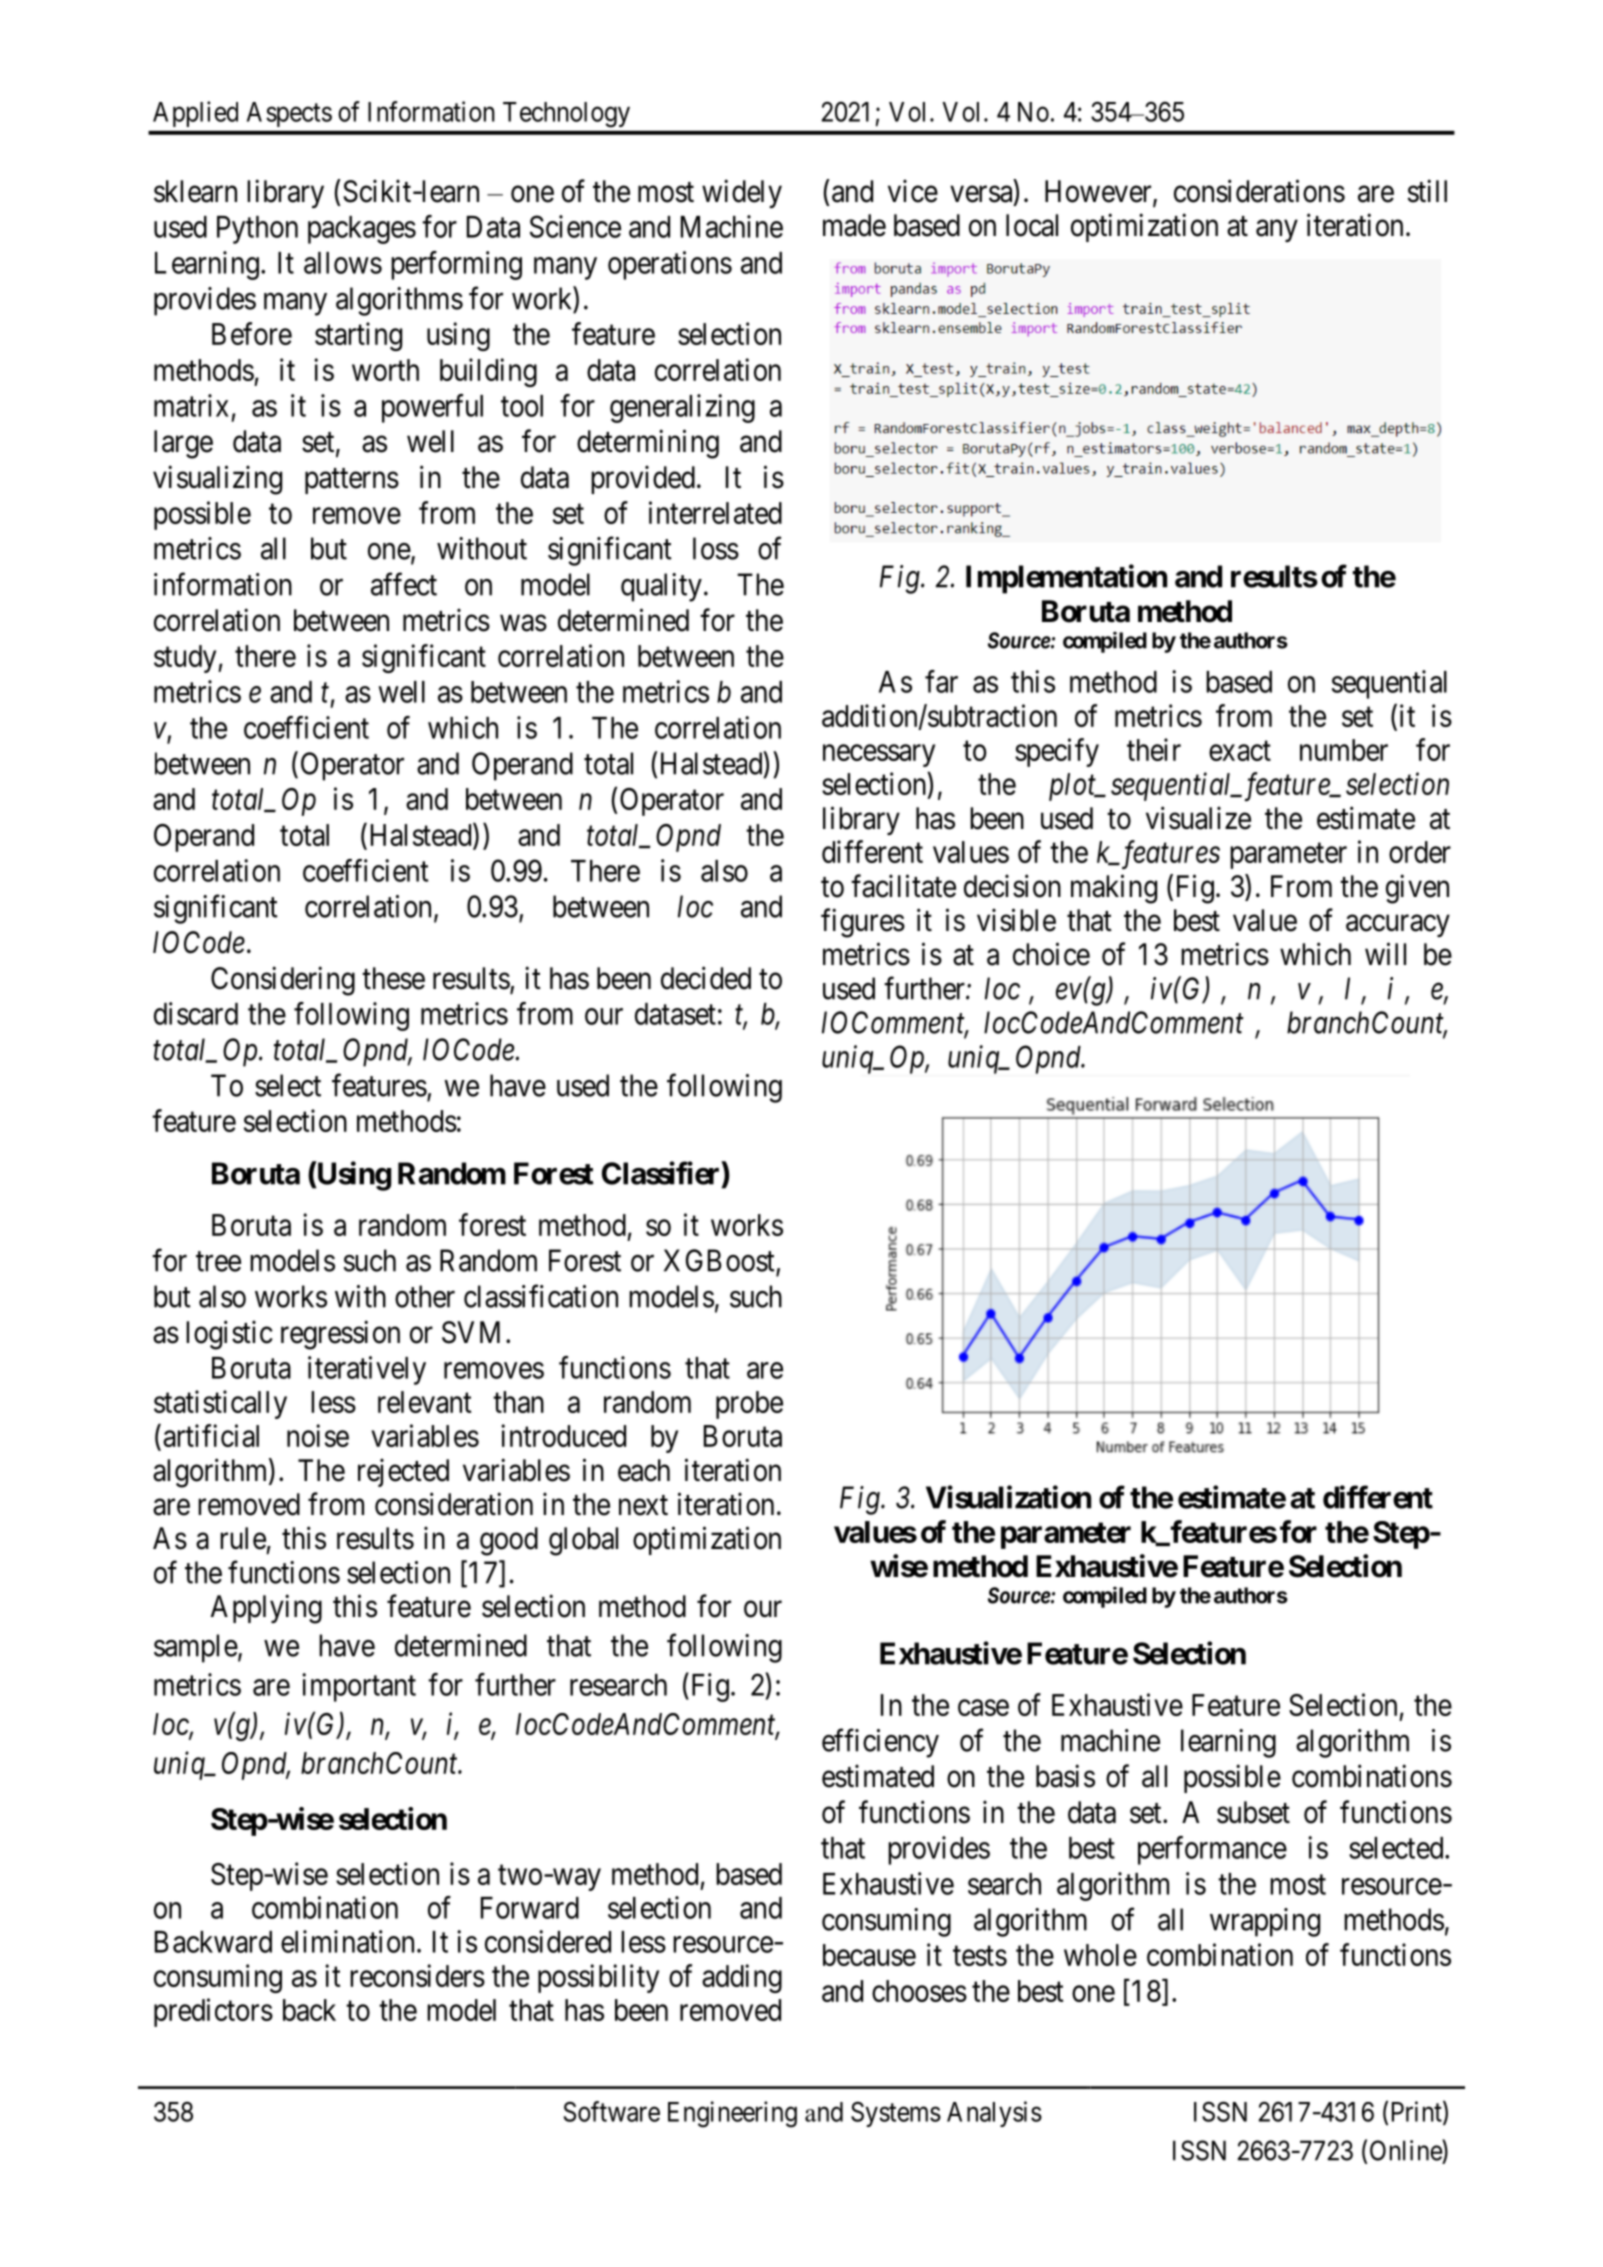  Describe the element at coordinates (1385, 953) in the screenshot. I see `will` at that location.
